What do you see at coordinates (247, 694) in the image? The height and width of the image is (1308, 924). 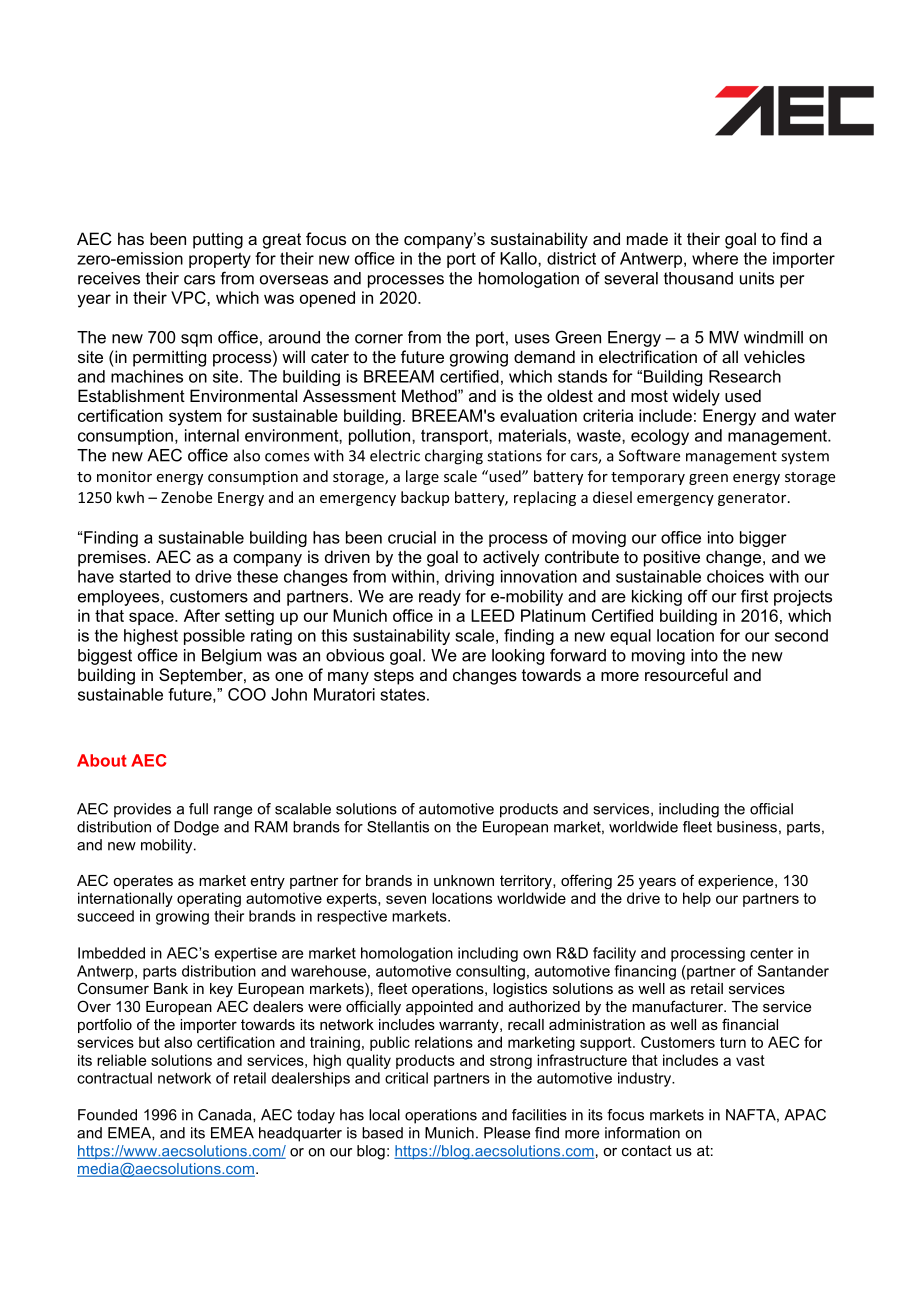 I see `COO` at bounding box center [247, 694].
